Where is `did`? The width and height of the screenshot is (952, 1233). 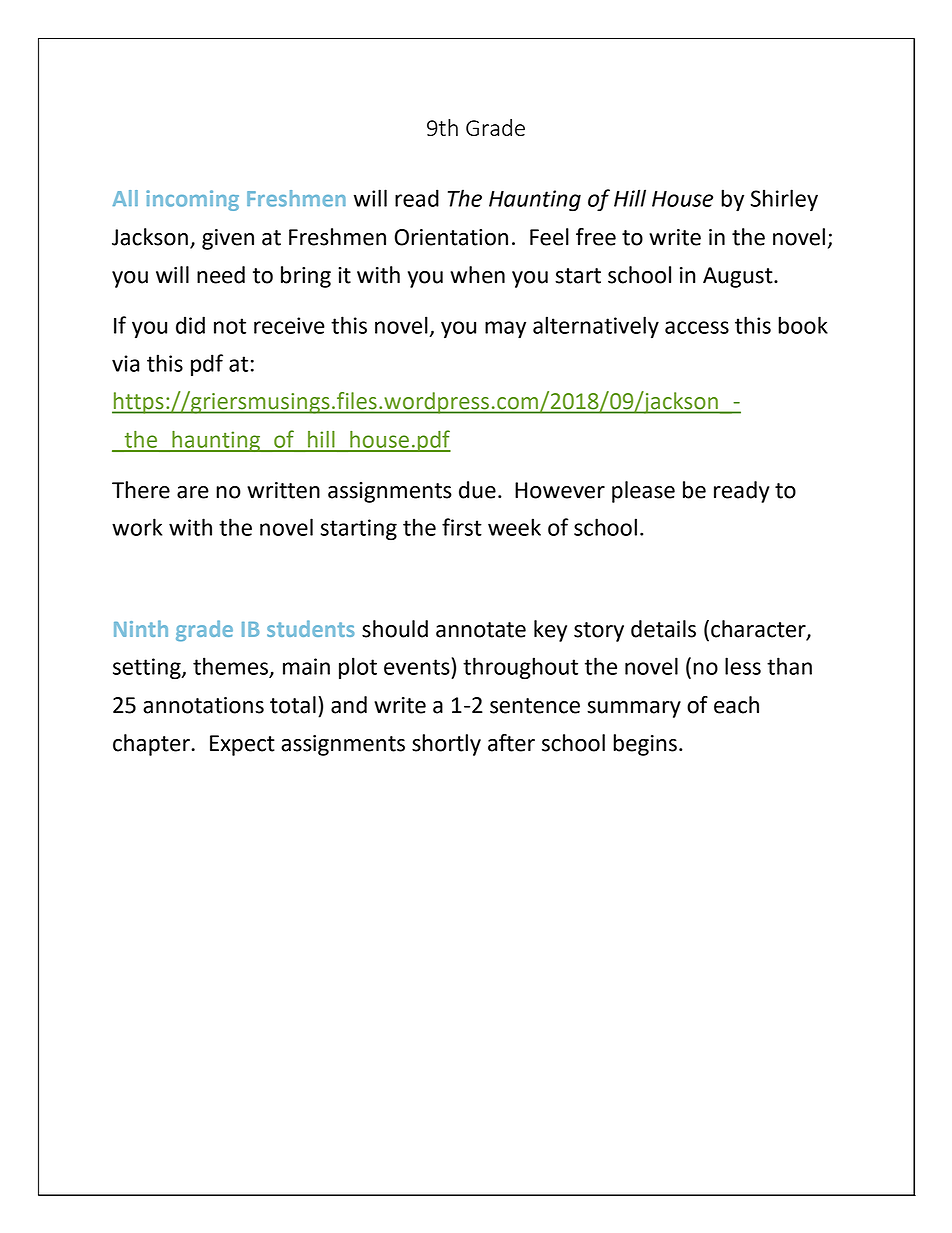
did is located at coordinates (190, 325).
